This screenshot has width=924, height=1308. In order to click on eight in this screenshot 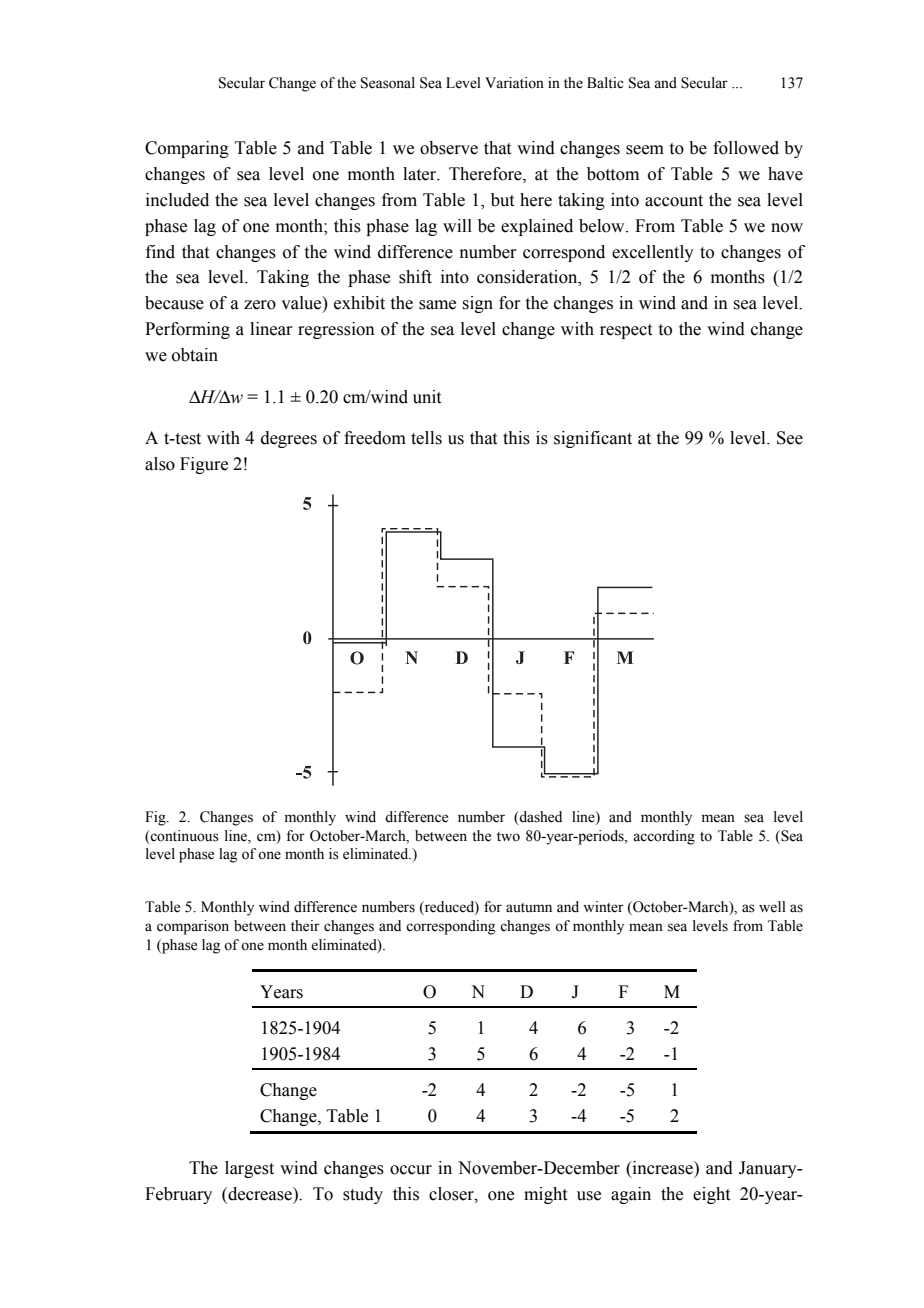, I will do `click(711, 1195)`.
